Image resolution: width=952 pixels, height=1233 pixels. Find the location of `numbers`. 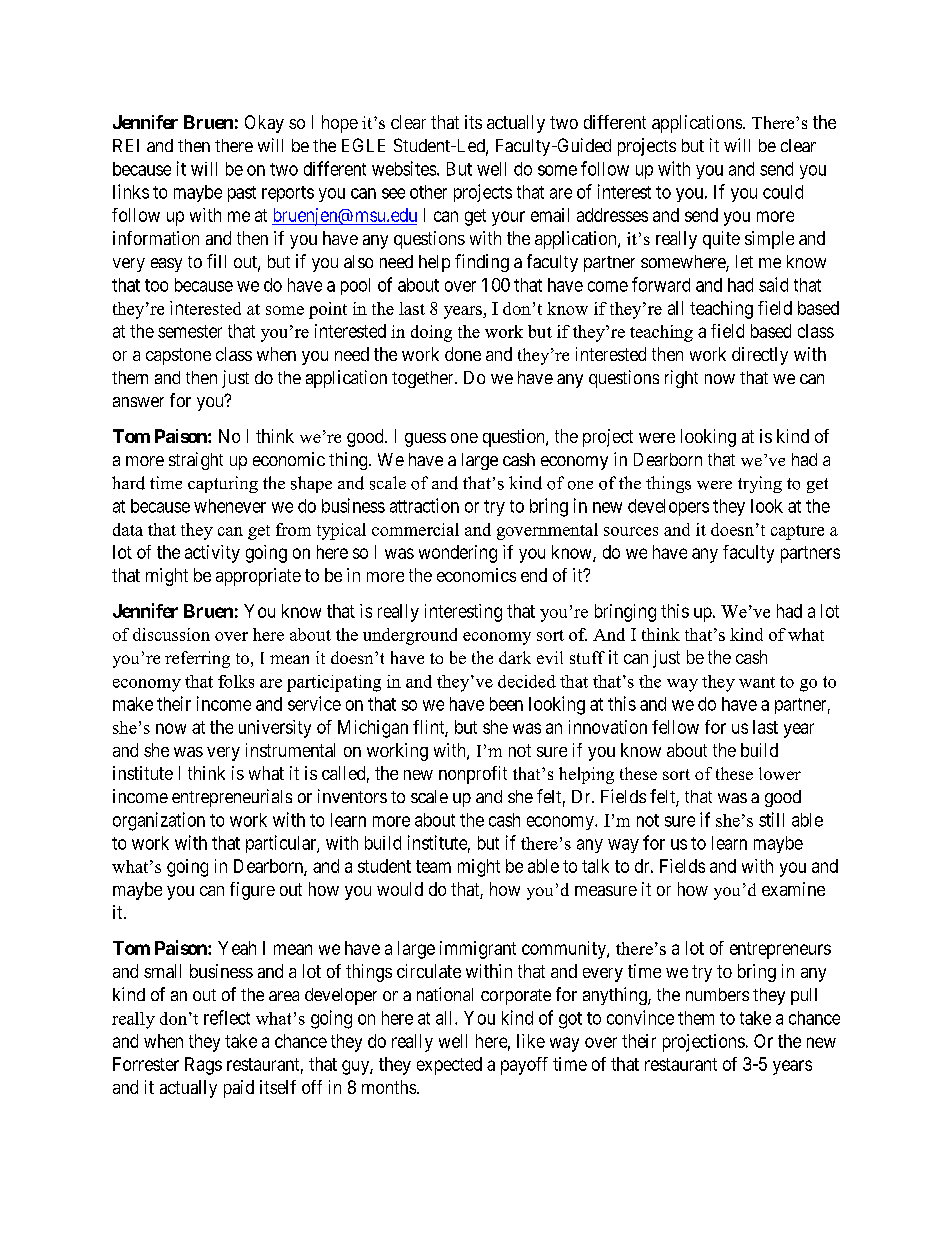

numbers is located at coordinates (717, 994).
